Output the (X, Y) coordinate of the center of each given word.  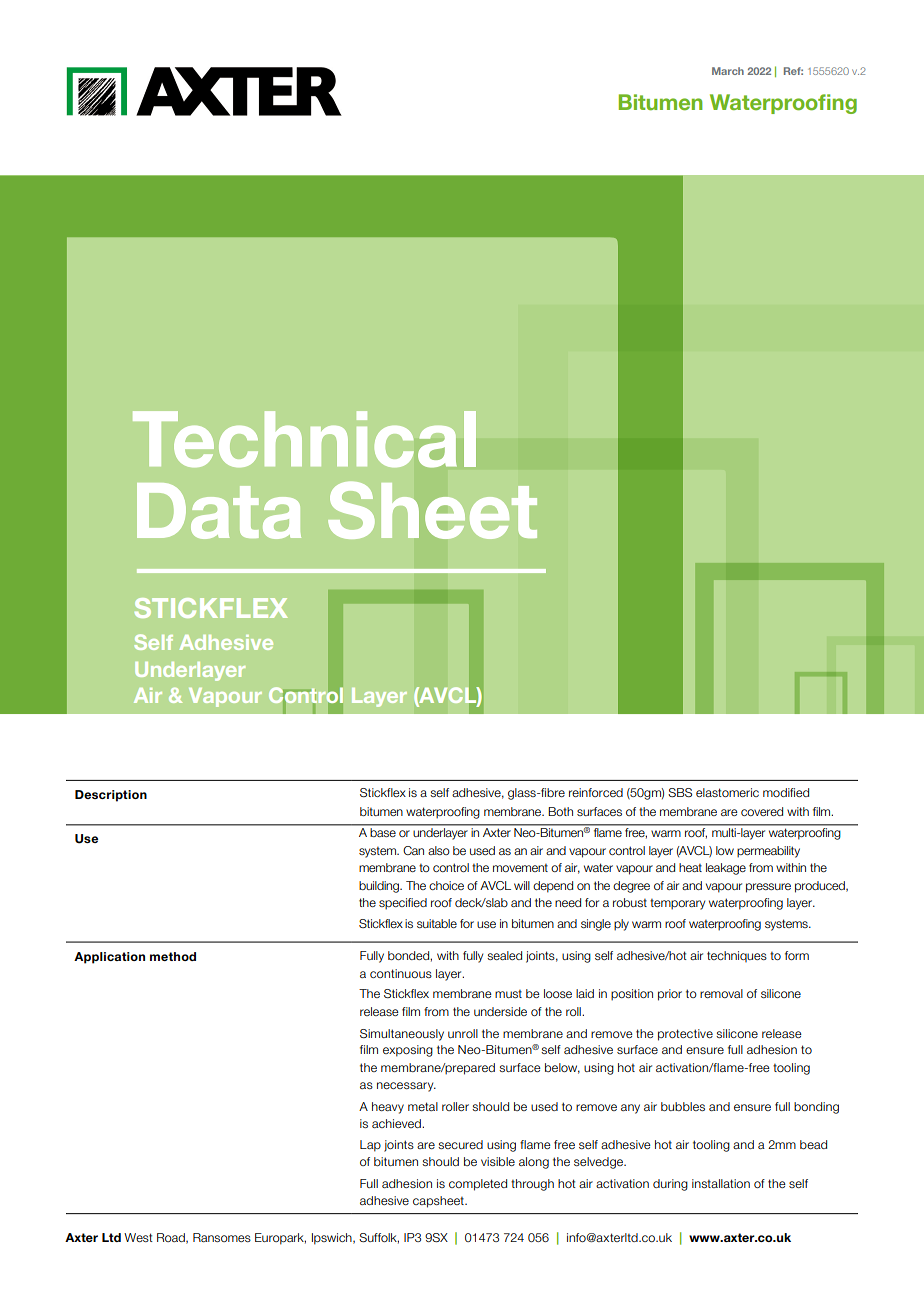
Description (111, 796)
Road (172, 1238)
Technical (304, 439)
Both (560, 811)
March (728, 71)
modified (786, 792)
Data (219, 511)
